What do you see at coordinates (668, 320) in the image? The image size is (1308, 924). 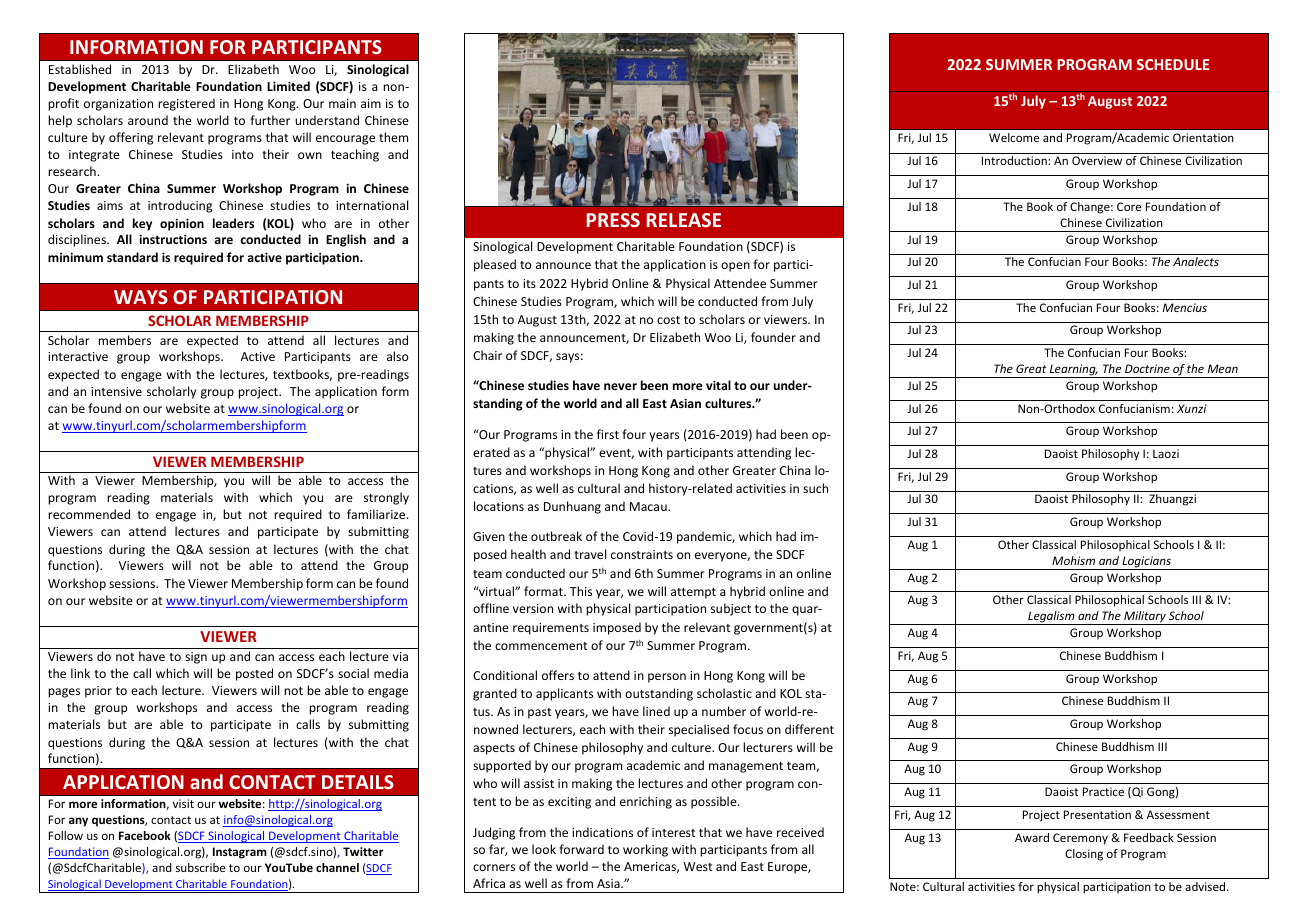 I see `cost` at bounding box center [668, 320].
